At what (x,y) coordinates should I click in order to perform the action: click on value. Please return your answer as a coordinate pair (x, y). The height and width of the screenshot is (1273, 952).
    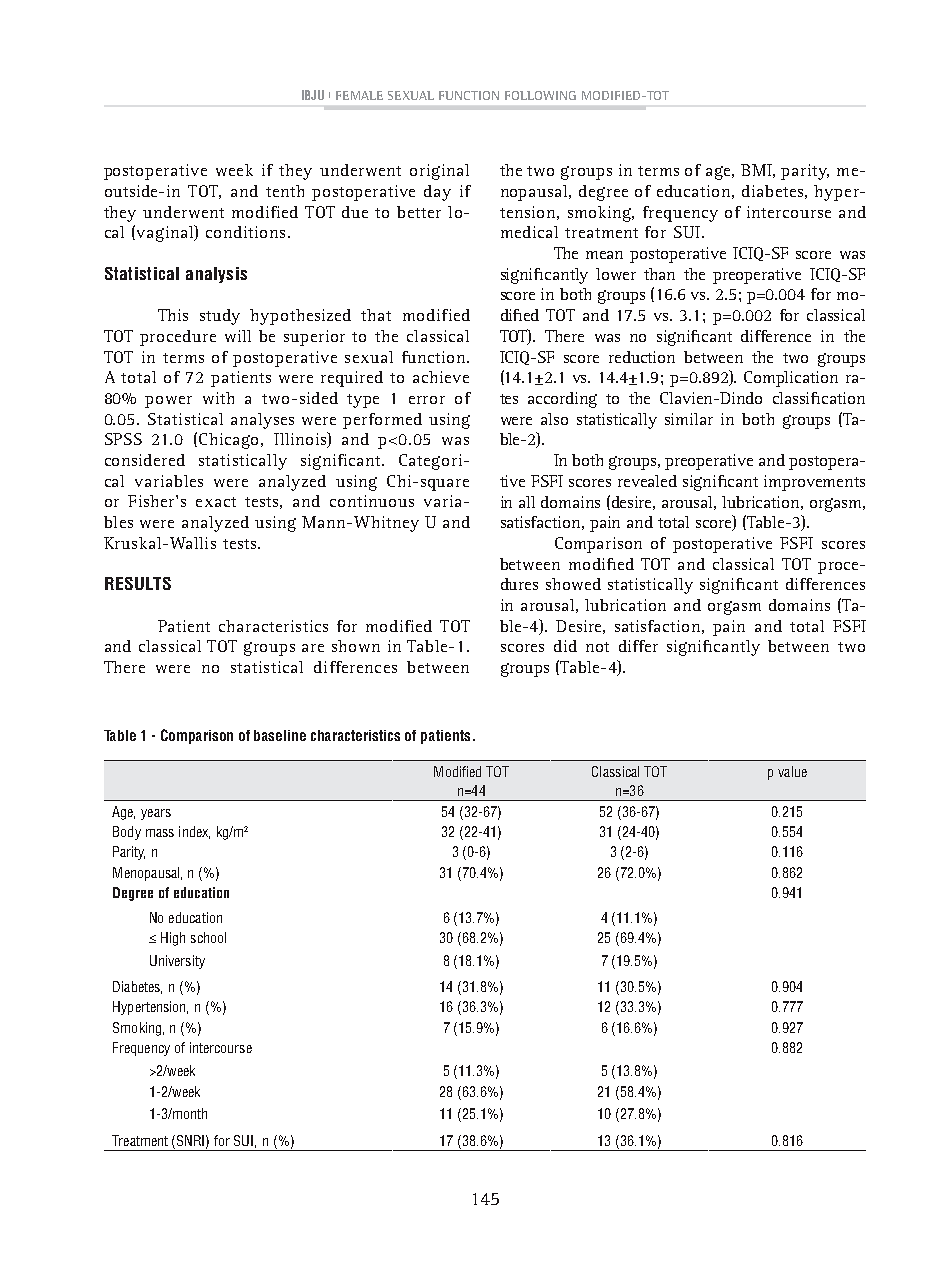
    Looking at the image, I should click on (792, 771).
